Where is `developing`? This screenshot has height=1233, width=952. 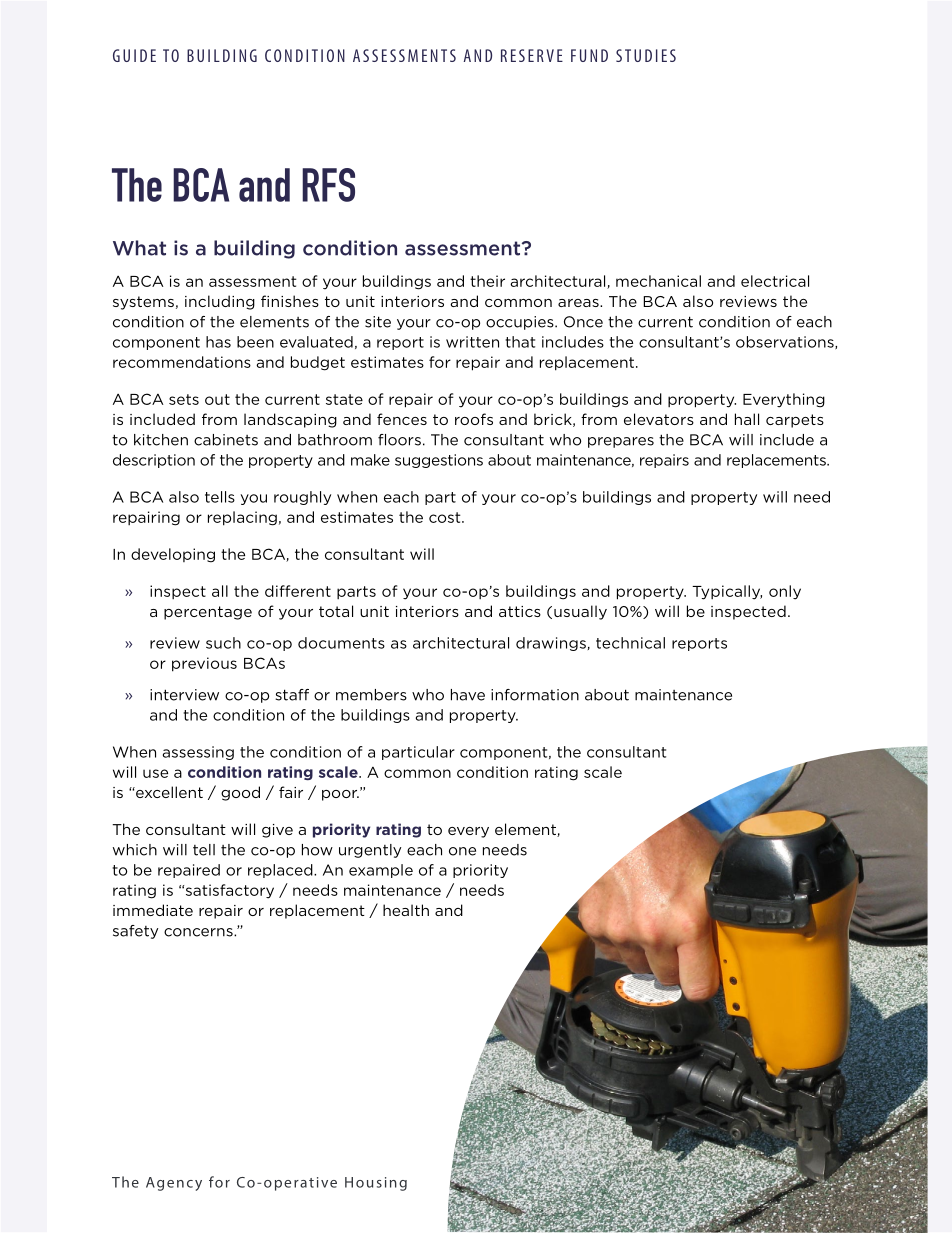
developing is located at coordinates (173, 555).
